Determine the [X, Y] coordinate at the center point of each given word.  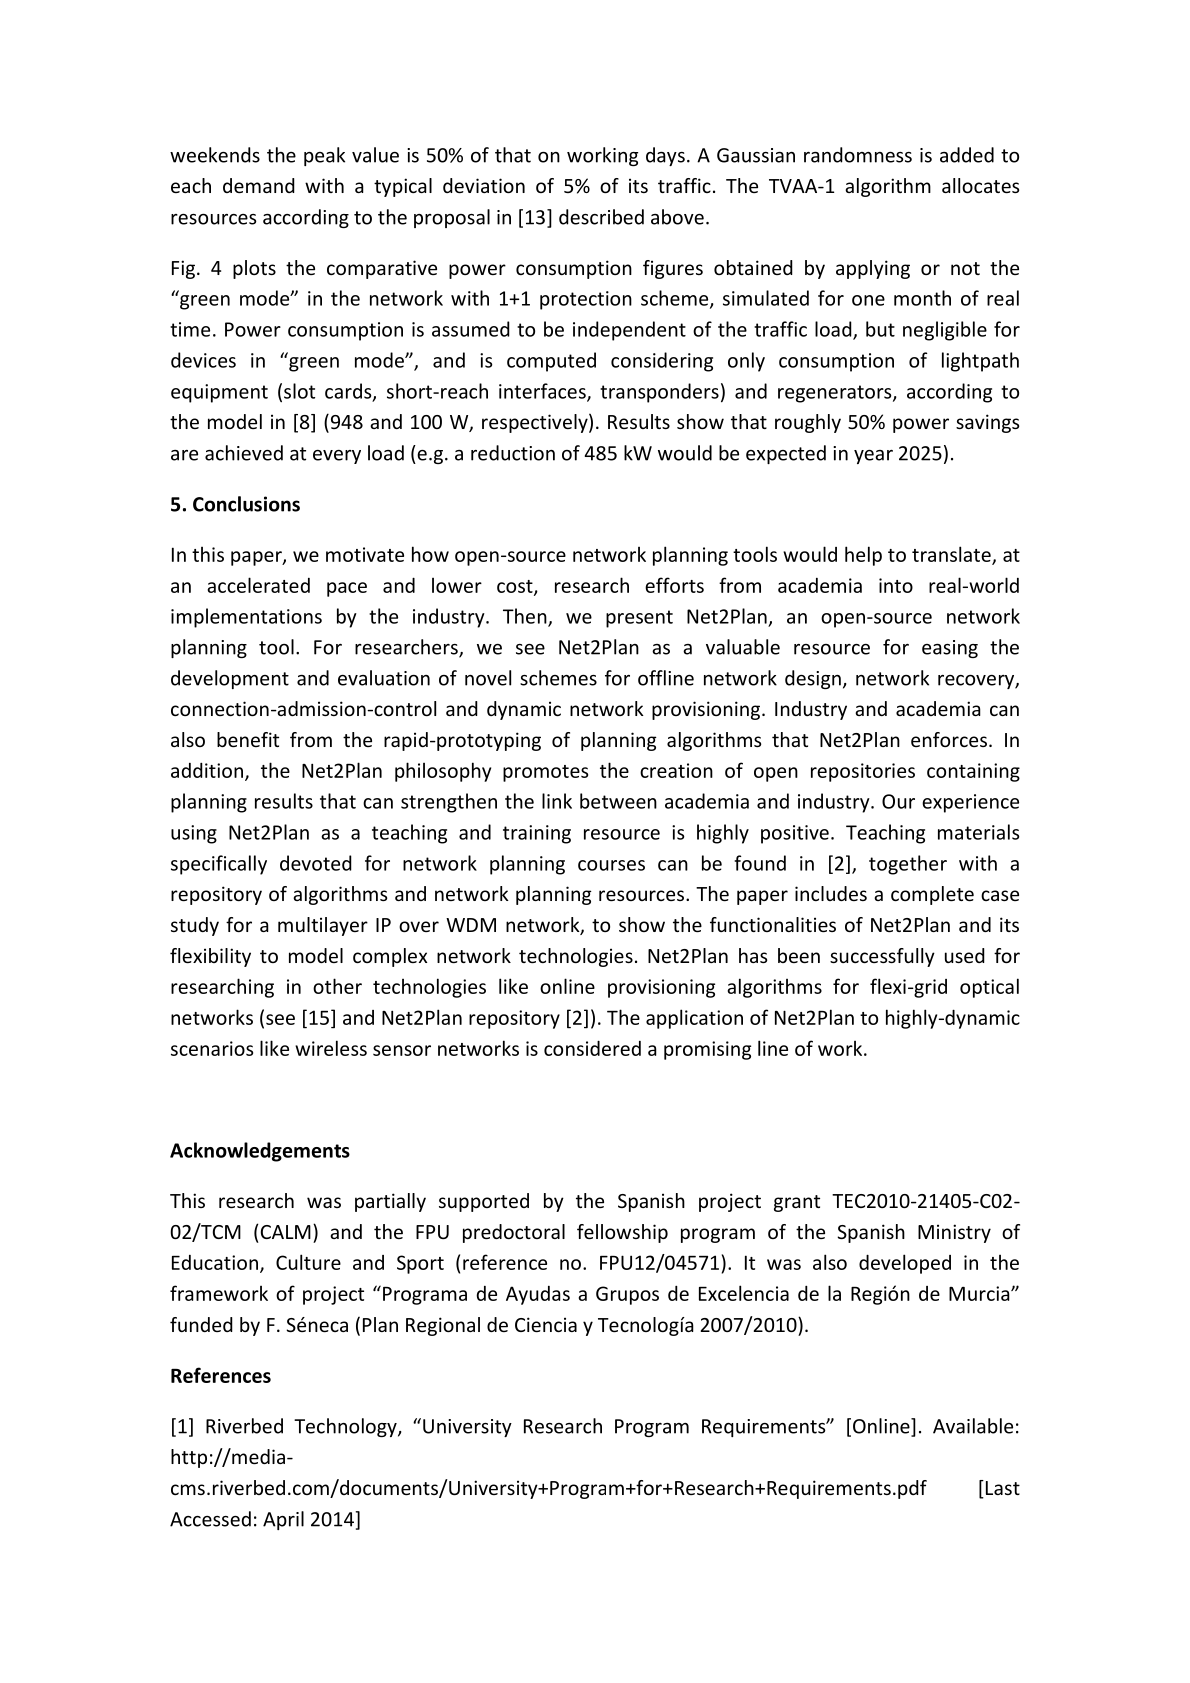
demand [259, 185]
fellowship [622, 1233]
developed [905, 1264]
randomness [858, 155]
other [337, 986]
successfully [882, 957]
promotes [545, 773]
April [283, 1520]
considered [592, 1048]
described [601, 217]
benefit [248, 739]
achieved [244, 453]
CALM [286, 1232]
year [873, 457]
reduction [513, 453]
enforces [949, 739]
